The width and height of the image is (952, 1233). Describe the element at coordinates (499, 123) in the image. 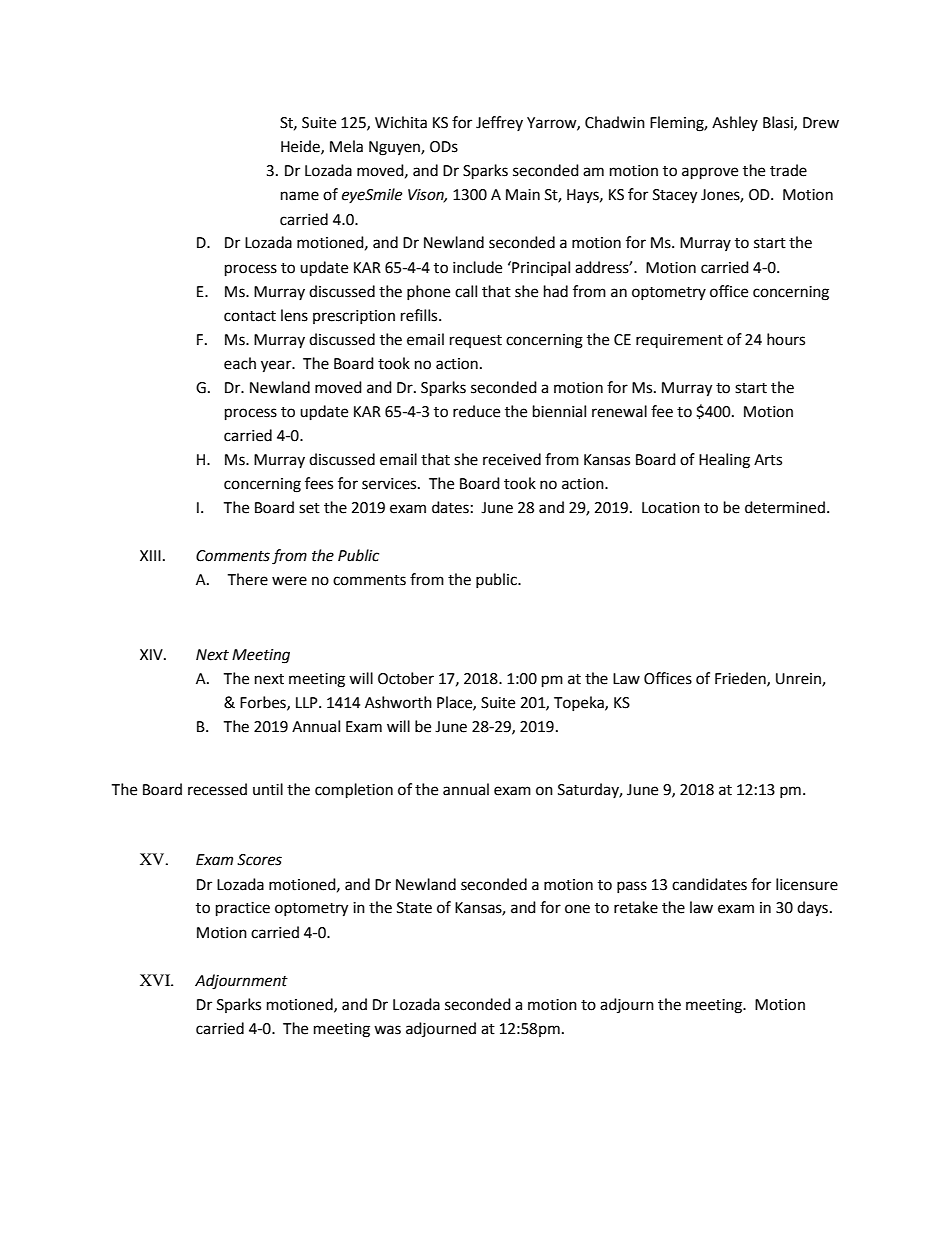

I see `Jeffrey` at that location.
